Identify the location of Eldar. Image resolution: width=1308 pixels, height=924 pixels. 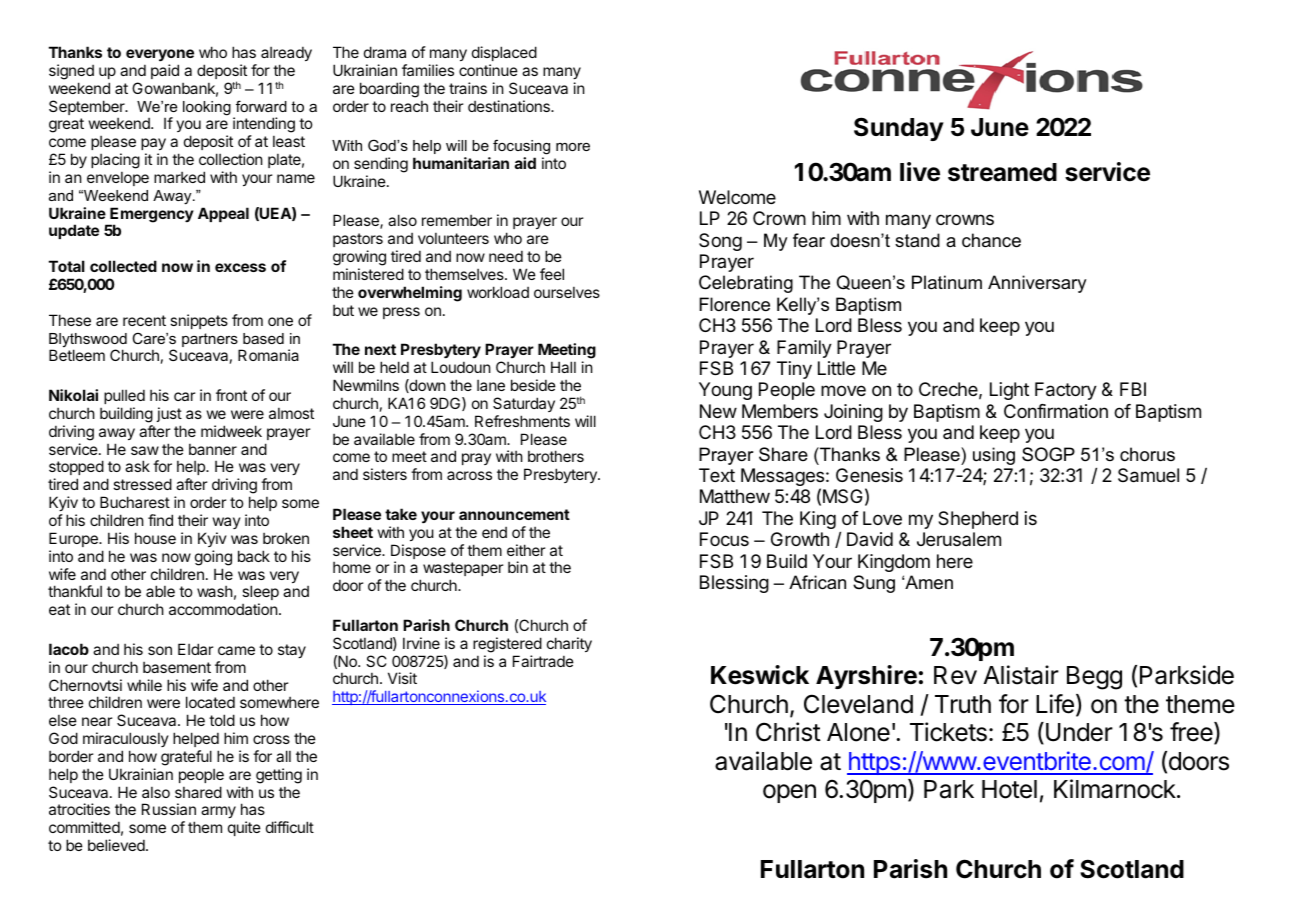
(195, 649).
